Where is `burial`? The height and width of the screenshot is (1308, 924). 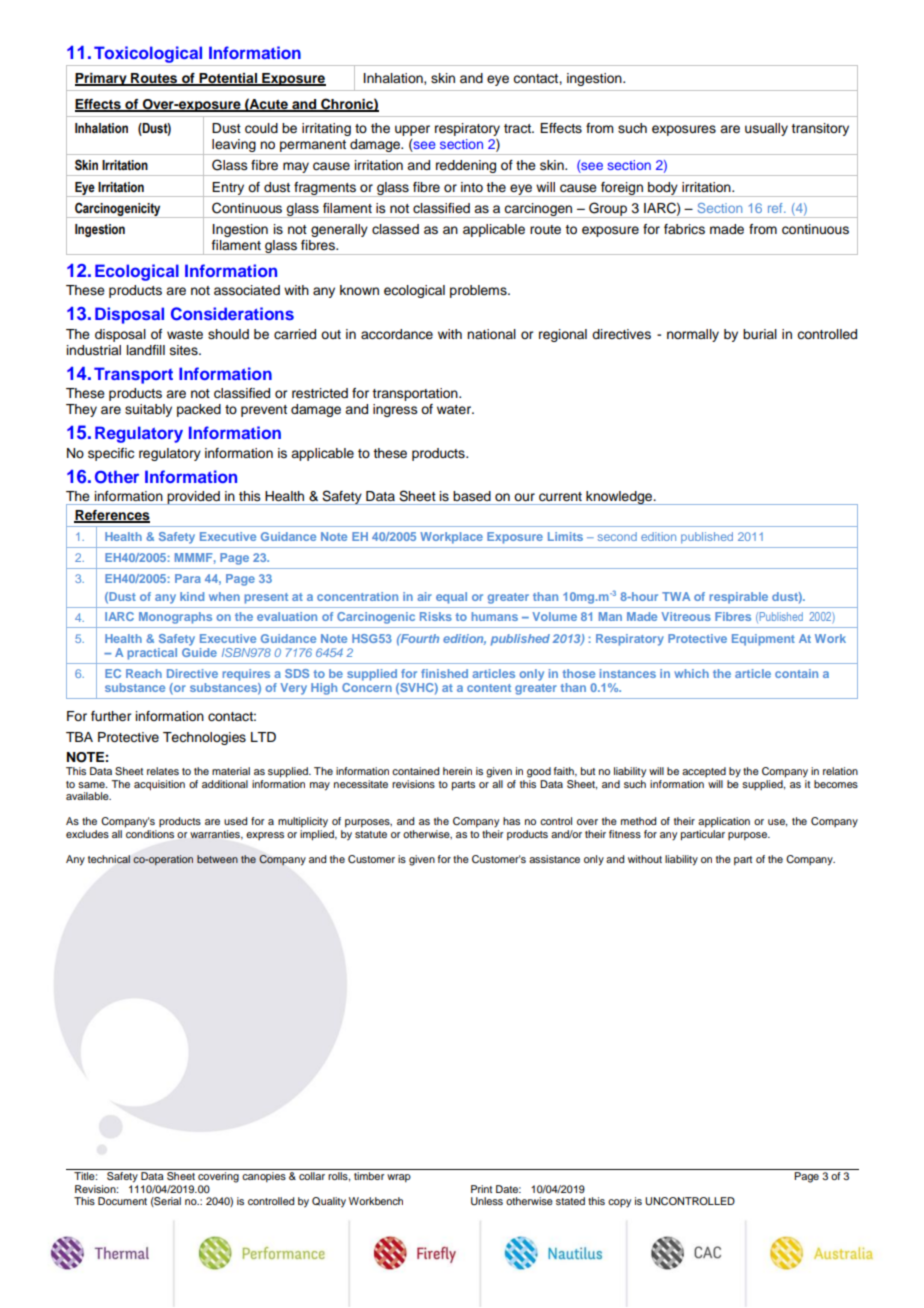 burial is located at coordinates (760, 334).
